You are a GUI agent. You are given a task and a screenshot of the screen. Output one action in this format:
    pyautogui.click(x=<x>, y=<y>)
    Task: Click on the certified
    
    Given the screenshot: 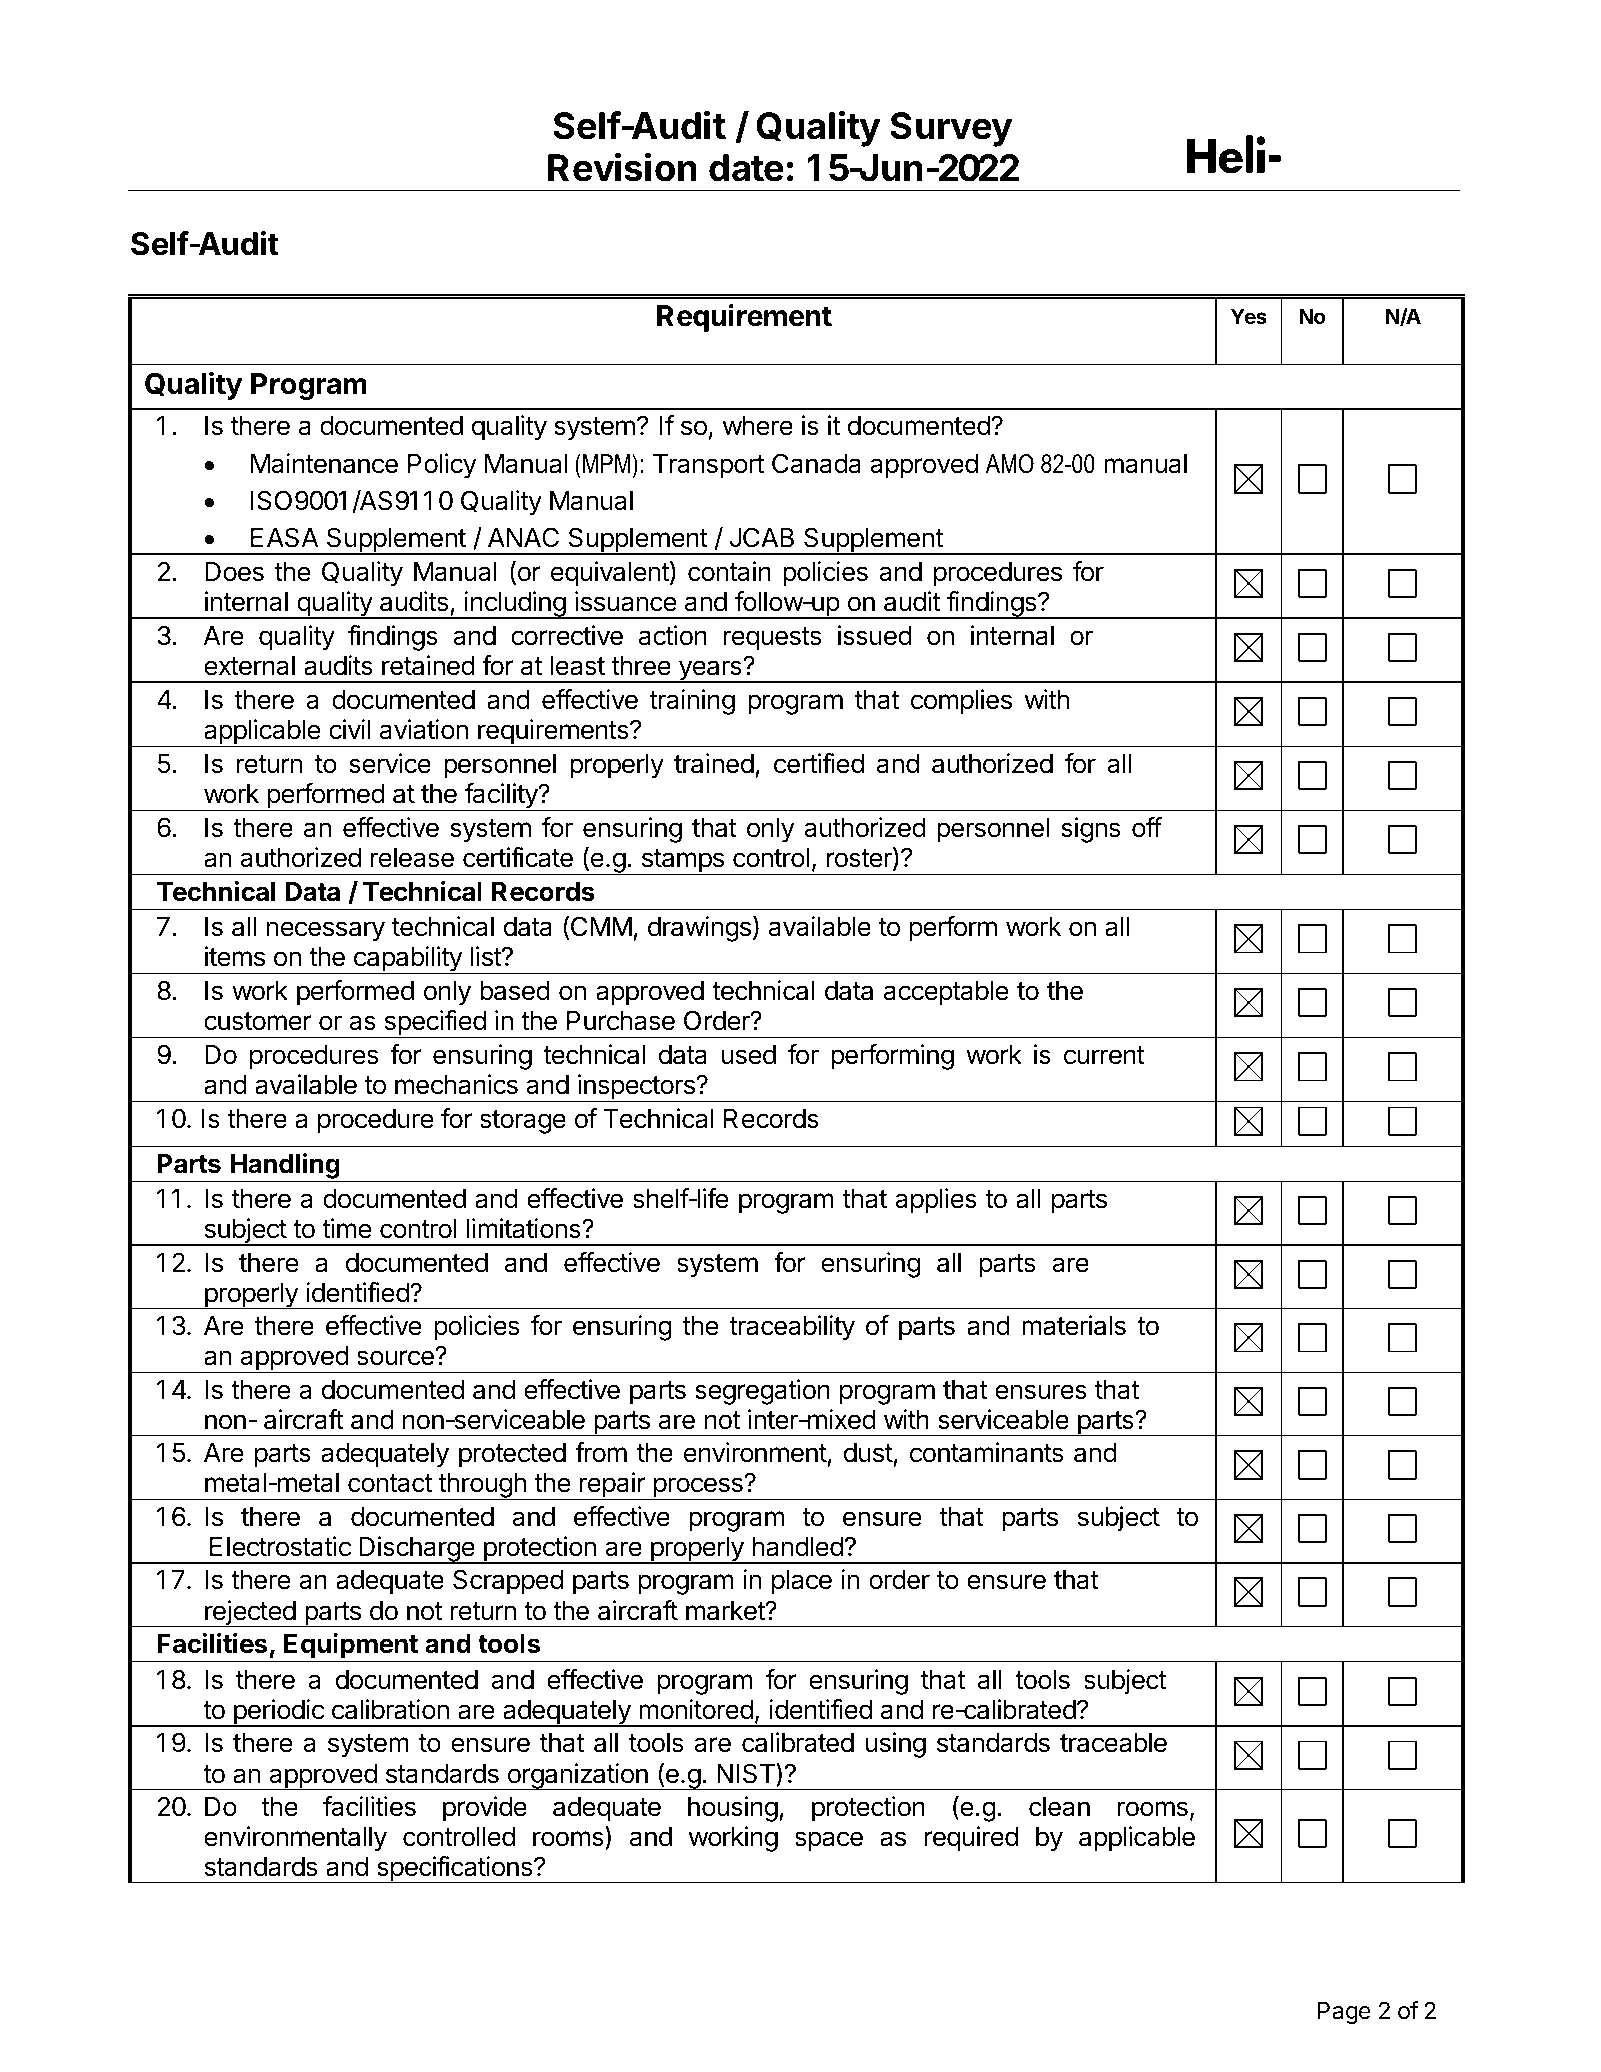 What is the action you would take?
    pyautogui.click(x=819, y=763)
